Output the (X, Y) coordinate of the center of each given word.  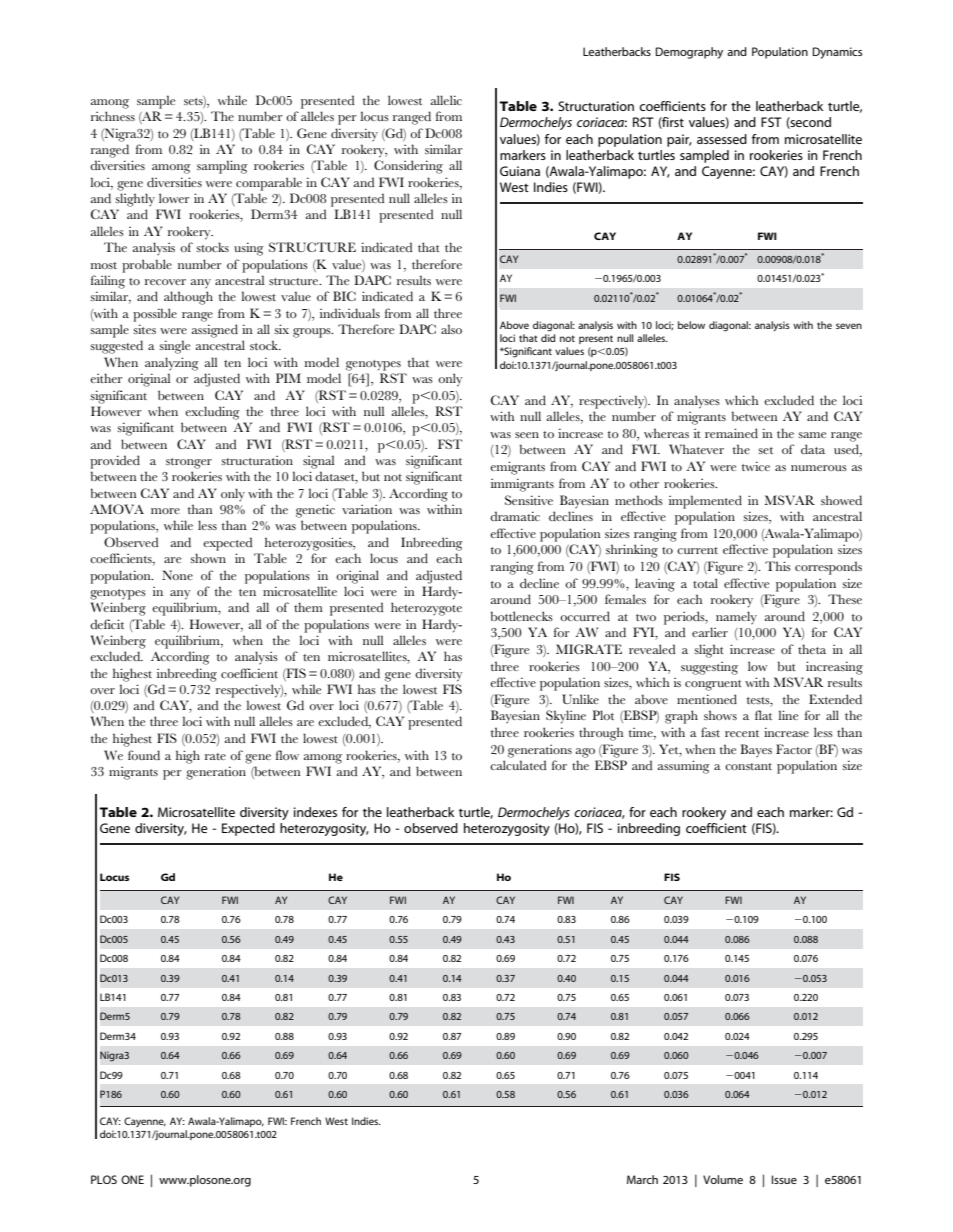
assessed (722, 139)
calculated (518, 765)
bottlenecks (522, 616)
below (691, 325)
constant (748, 766)
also (451, 329)
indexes (315, 812)
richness (113, 116)
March (642, 1179)
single (174, 347)
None (177, 575)
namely (736, 618)
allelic (446, 100)
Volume (723, 1179)
